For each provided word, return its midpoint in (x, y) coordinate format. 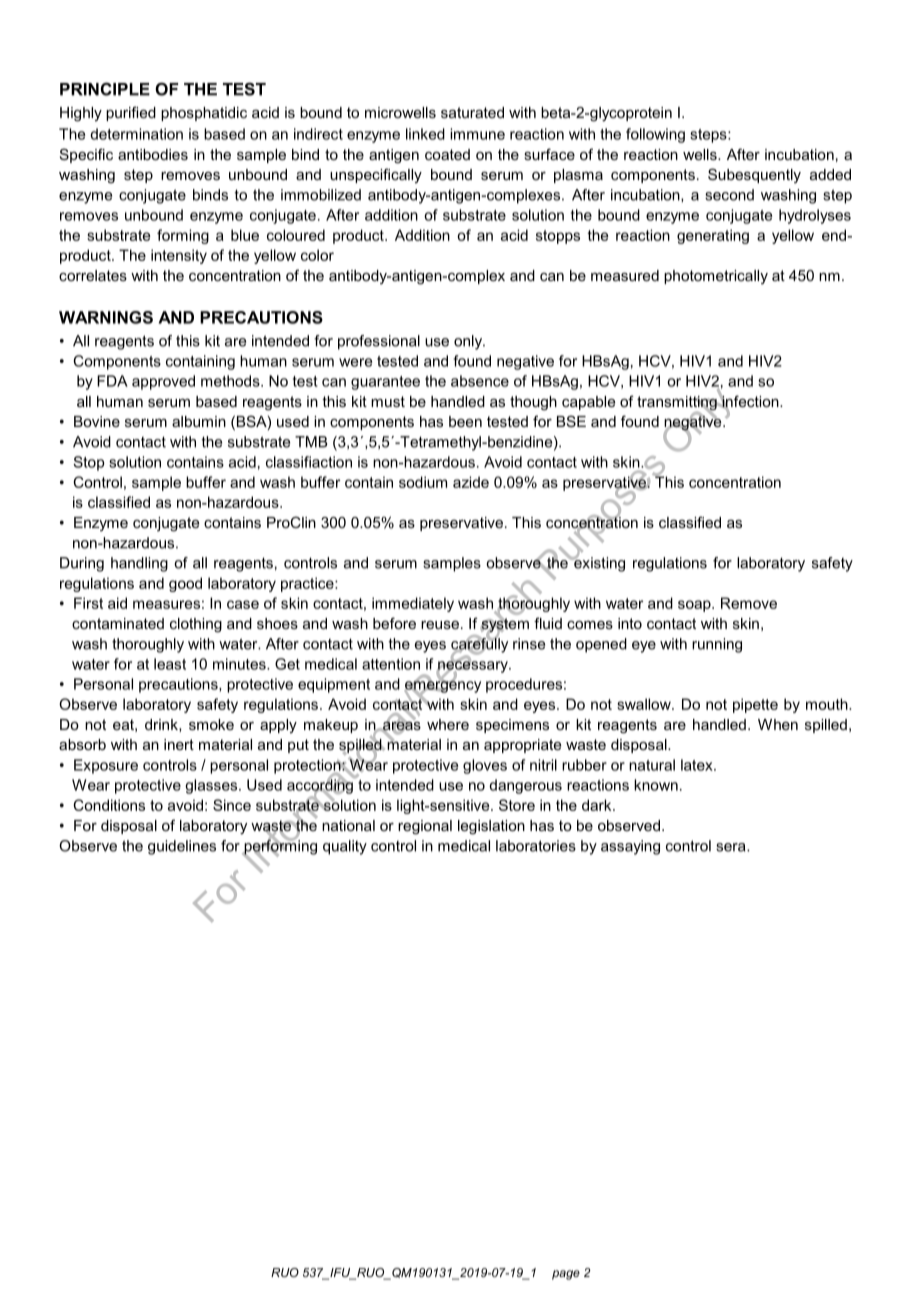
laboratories (536, 846)
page (566, 1275)
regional (425, 827)
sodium (423, 482)
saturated (472, 112)
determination (136, 134)
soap (695, 606)
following (655, 135)
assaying (630, 847)
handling (139, 564)
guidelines (182, 847)
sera (732, 847)
